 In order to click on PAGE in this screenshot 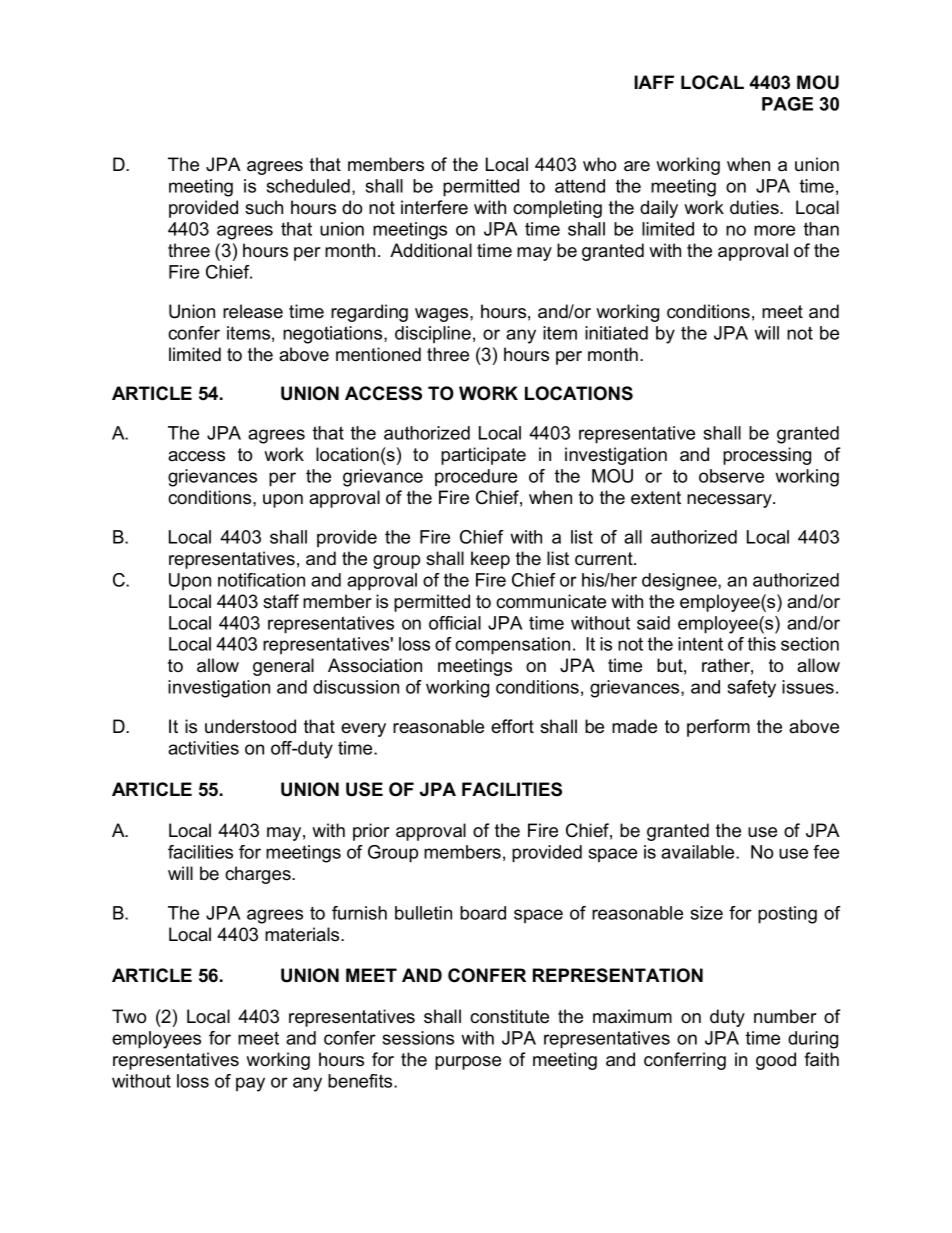, I will do `click(787, 104)`.
